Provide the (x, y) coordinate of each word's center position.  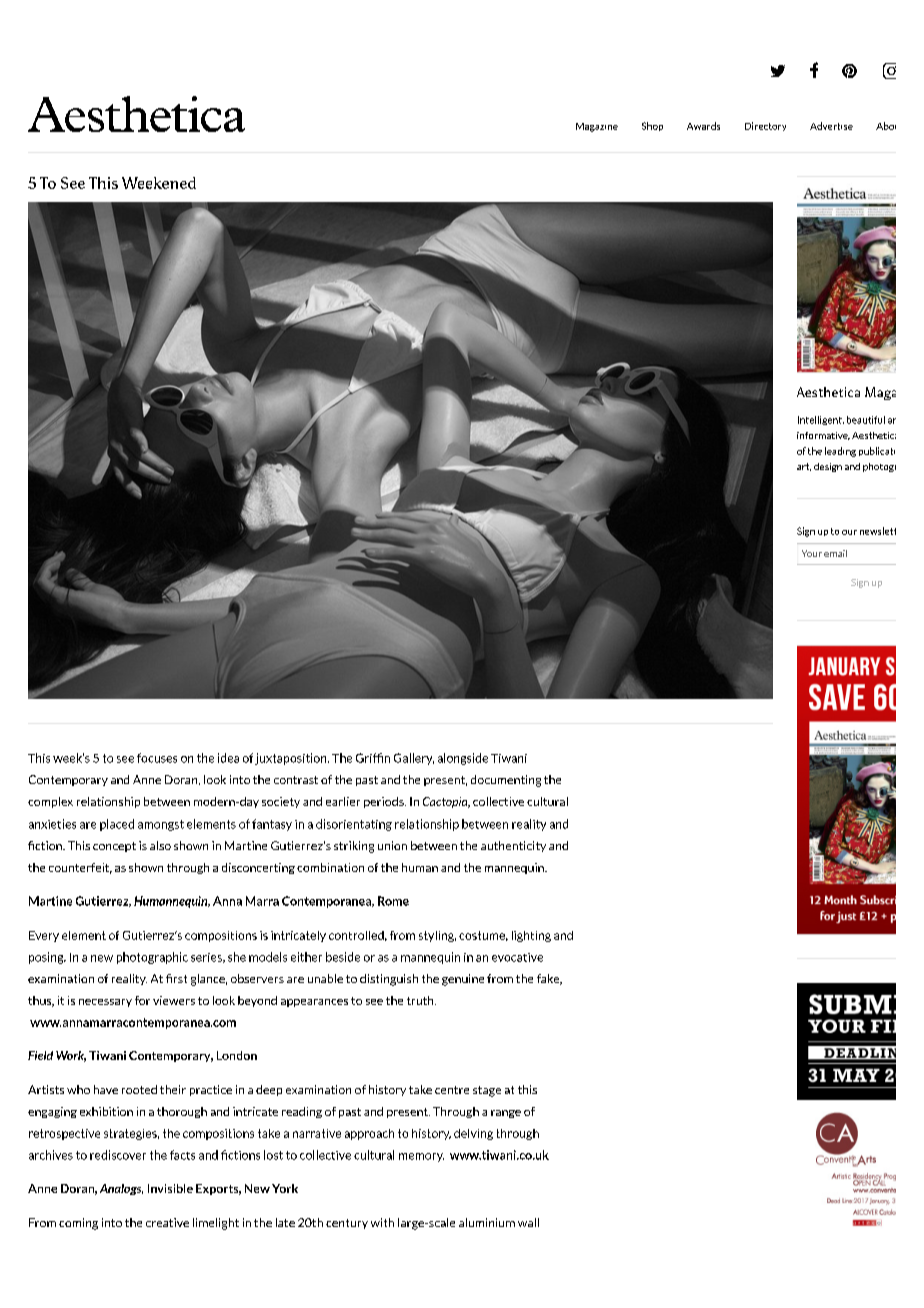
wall (528, 1222)
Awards (703, 126)
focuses (157, 758)
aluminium (487, 1222)
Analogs (121, 1189)
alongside (463, 759)
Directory (765, 126)
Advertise (831, 126)
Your (812, 553)
